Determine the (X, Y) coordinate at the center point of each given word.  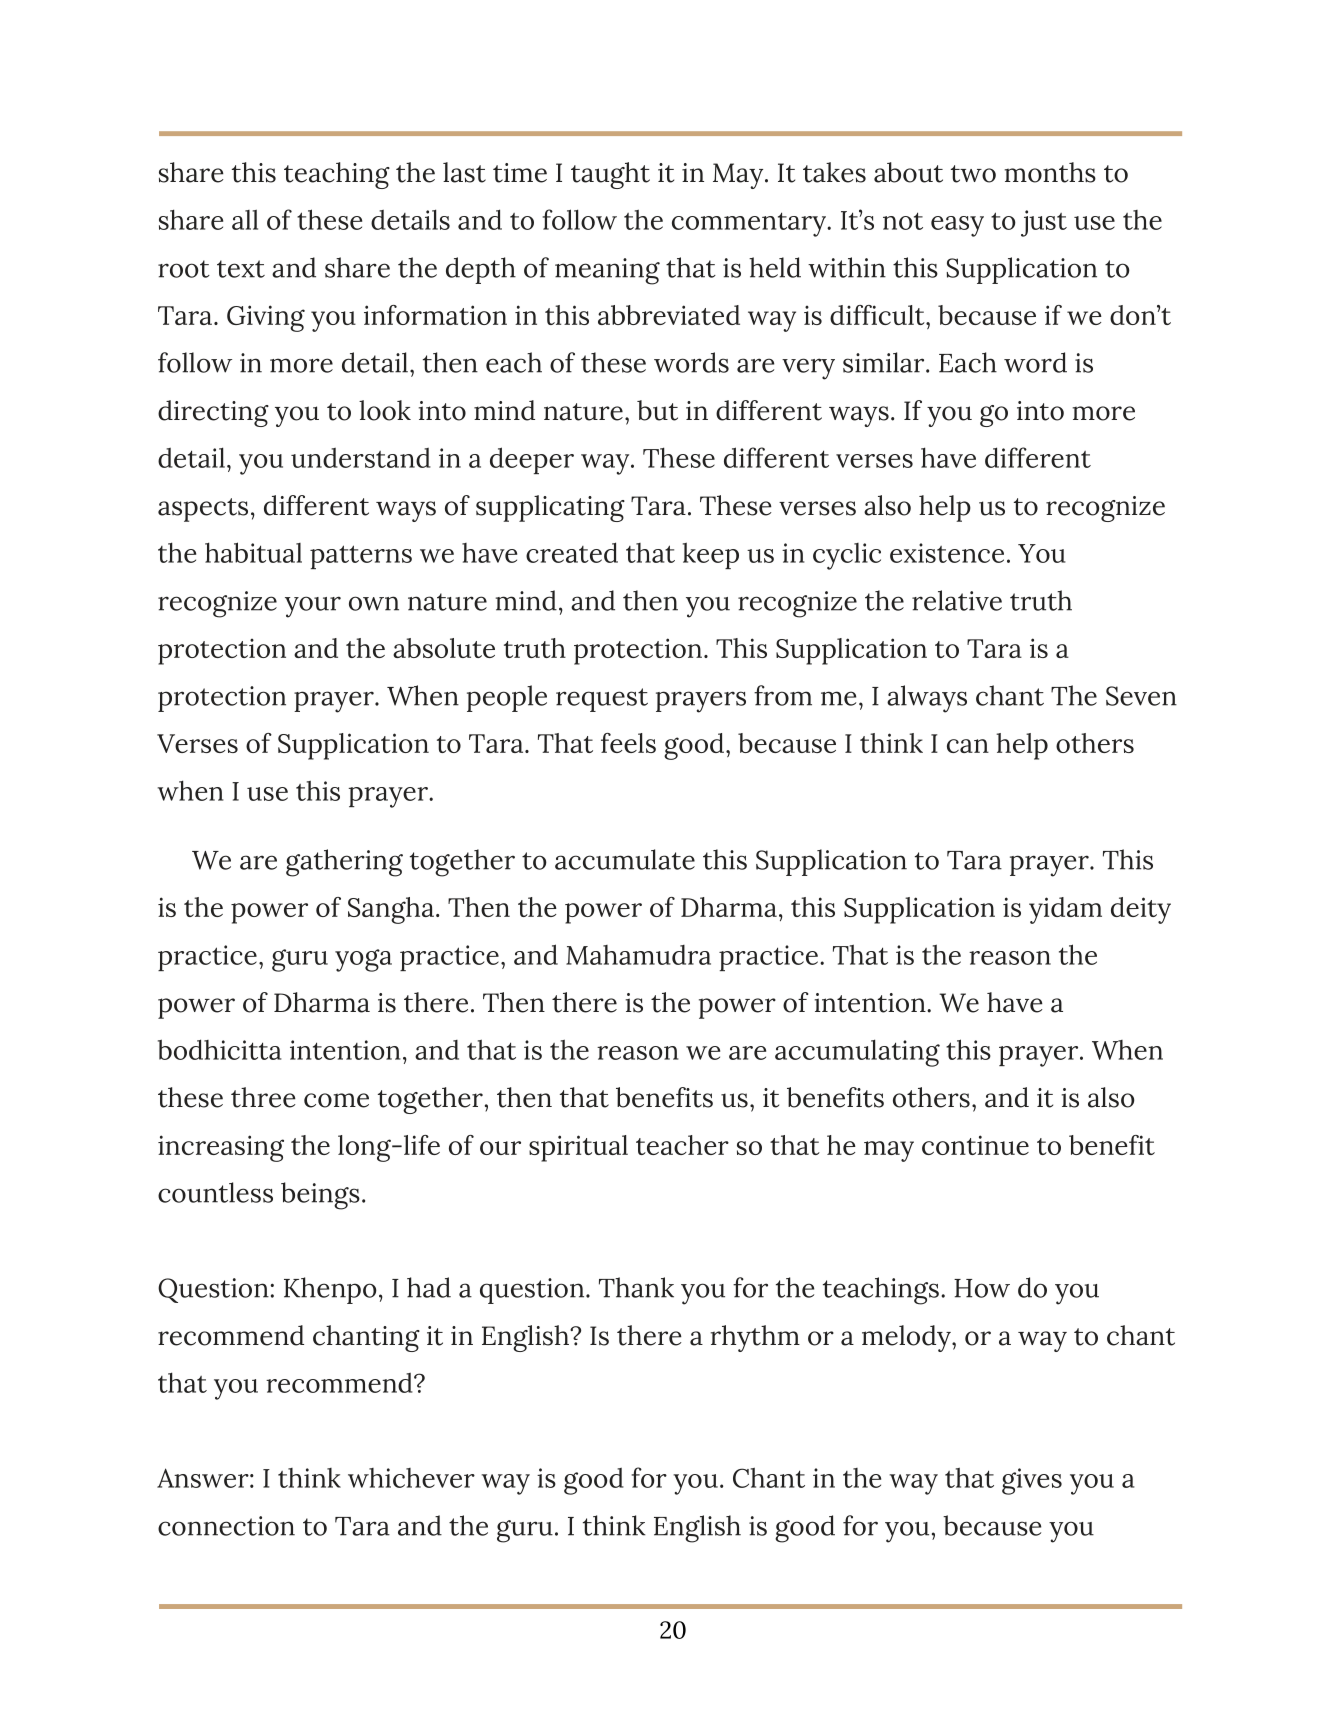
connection (226, 1526)
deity (1141, 910)
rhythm (755, 1338)
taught (610, 175)
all (245, 219)
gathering (344, 863)
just (1044, 223)
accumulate (625, 859)
